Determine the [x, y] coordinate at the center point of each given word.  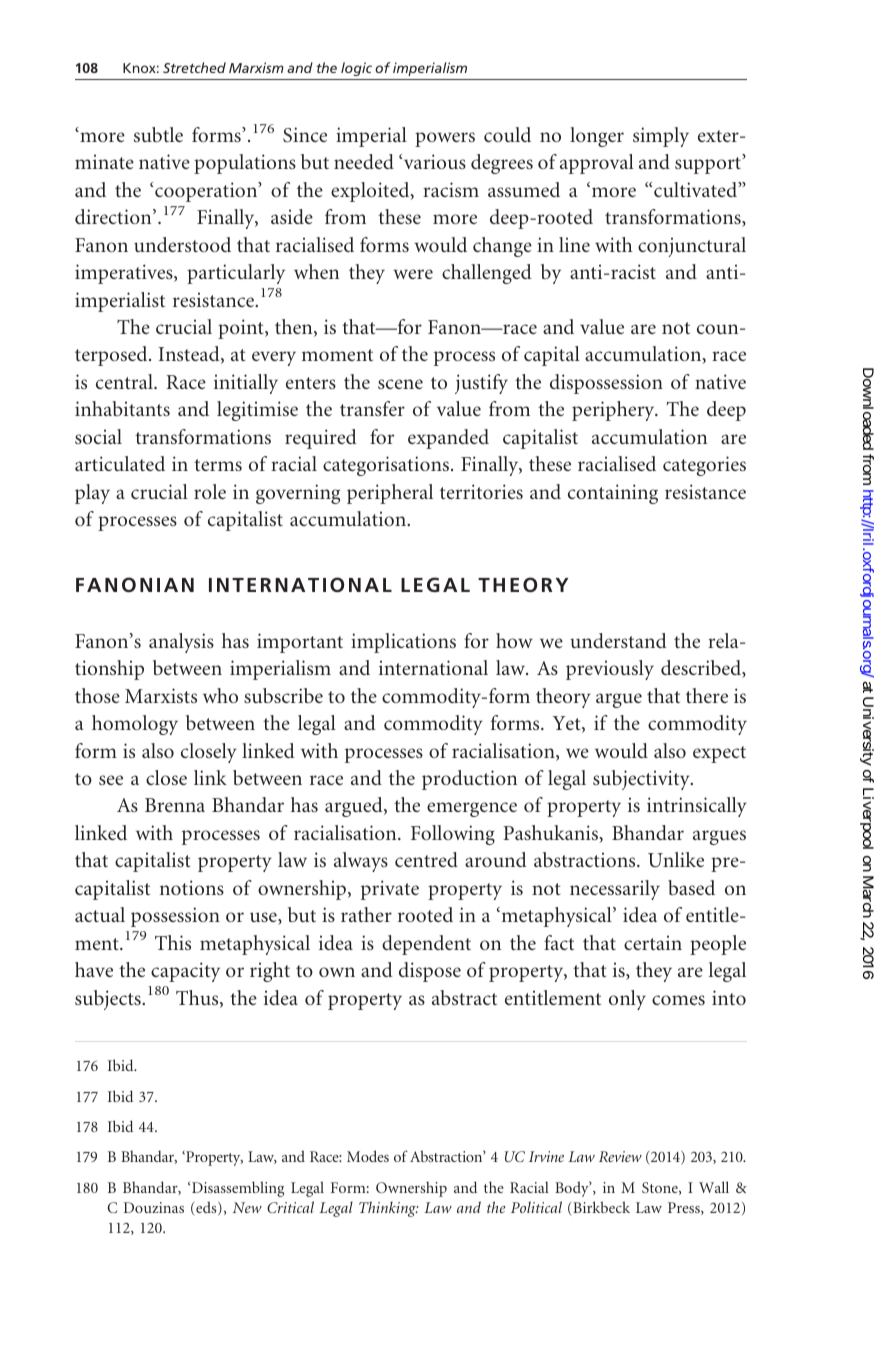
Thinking [389, 1209]
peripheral [390, 494]
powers [445, 139]
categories [704, 466]
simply [661, 137]
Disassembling [238, 1189]
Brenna [175, 805]
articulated [120, 463]
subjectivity [642, 780]
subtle [158, 134]
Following [453, 835]
